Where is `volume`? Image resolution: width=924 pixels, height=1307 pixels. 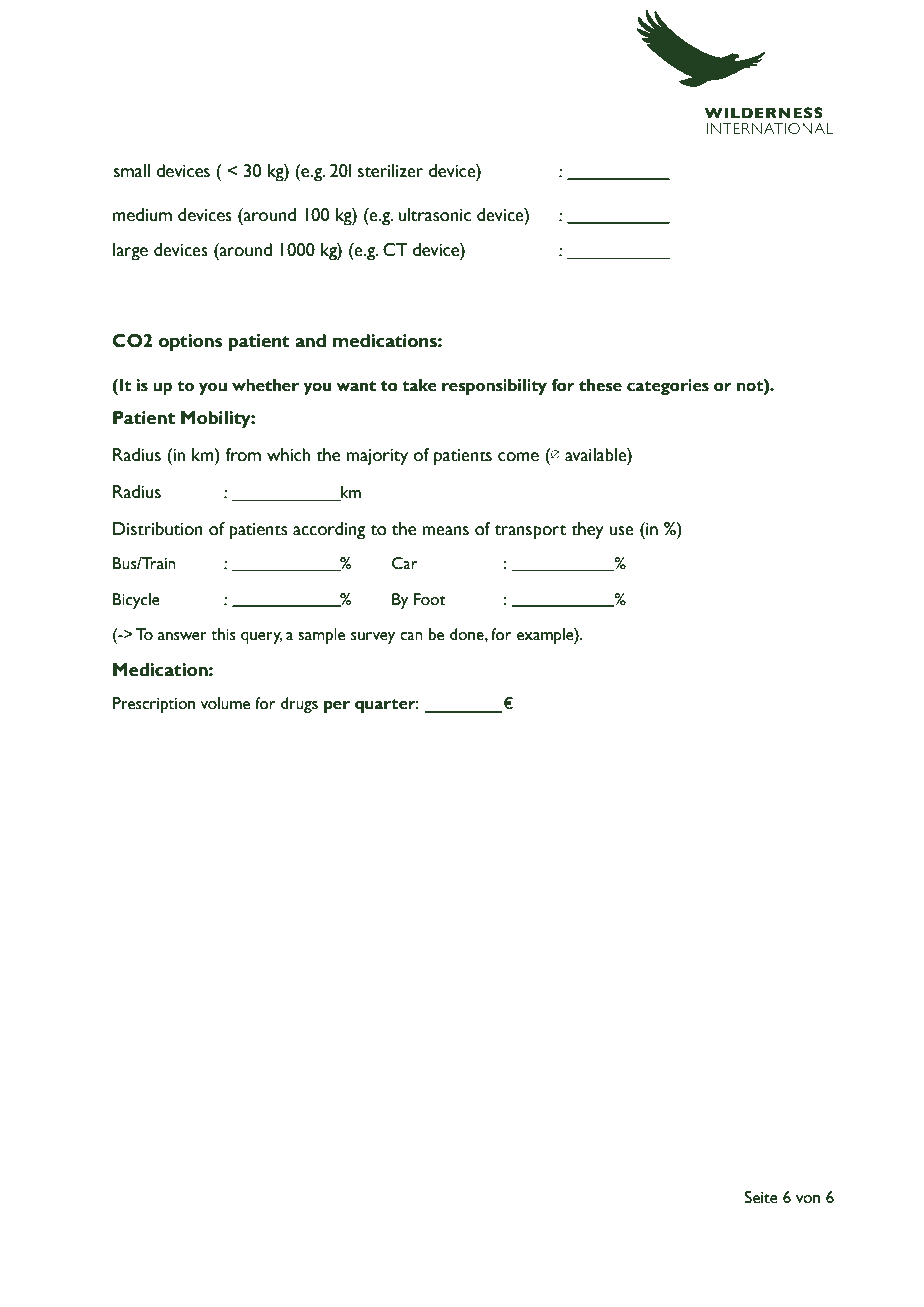 volume is located at coordinates (225, 703).
